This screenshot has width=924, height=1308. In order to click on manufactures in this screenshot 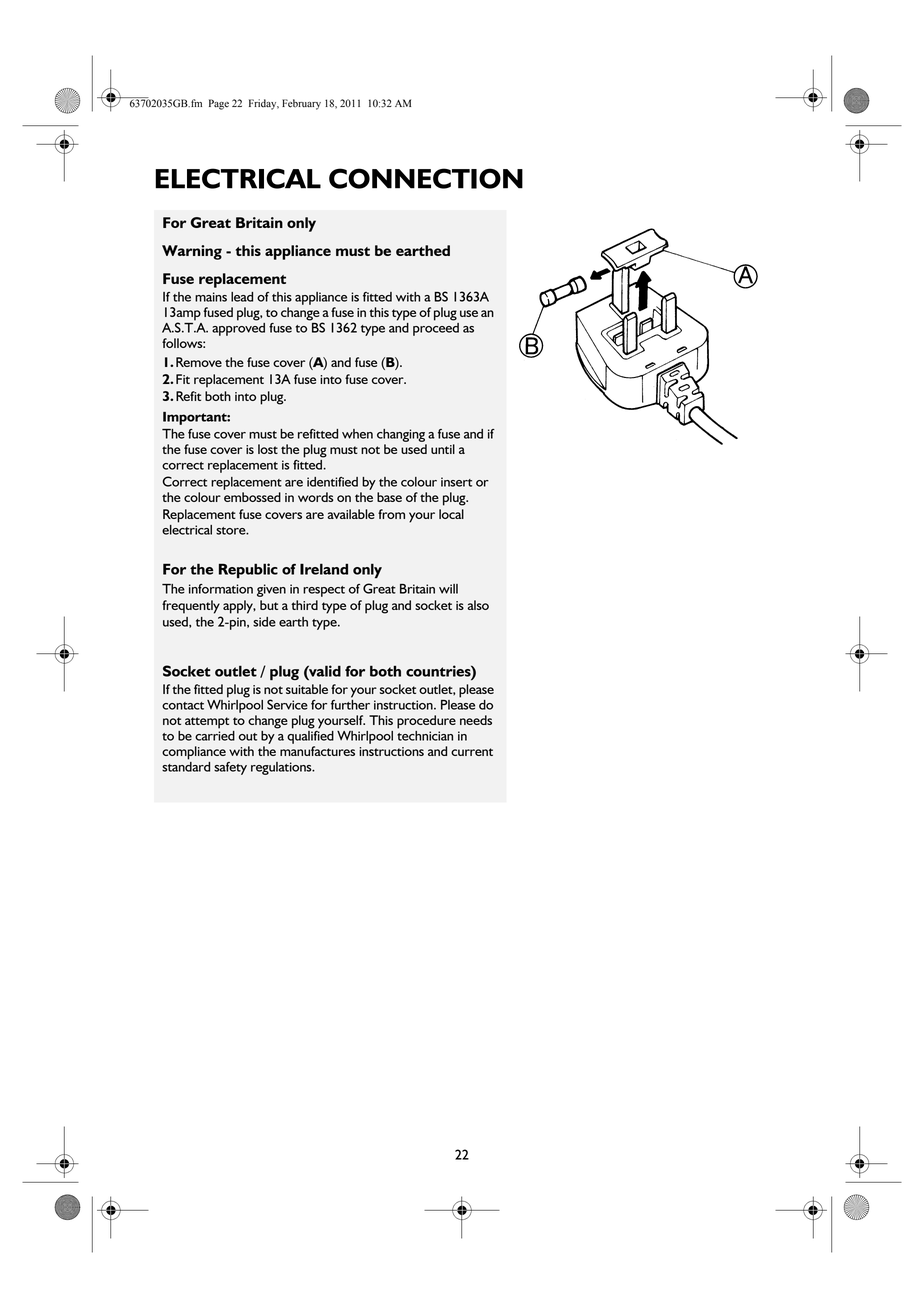, I will do `click(317, 751)`.
